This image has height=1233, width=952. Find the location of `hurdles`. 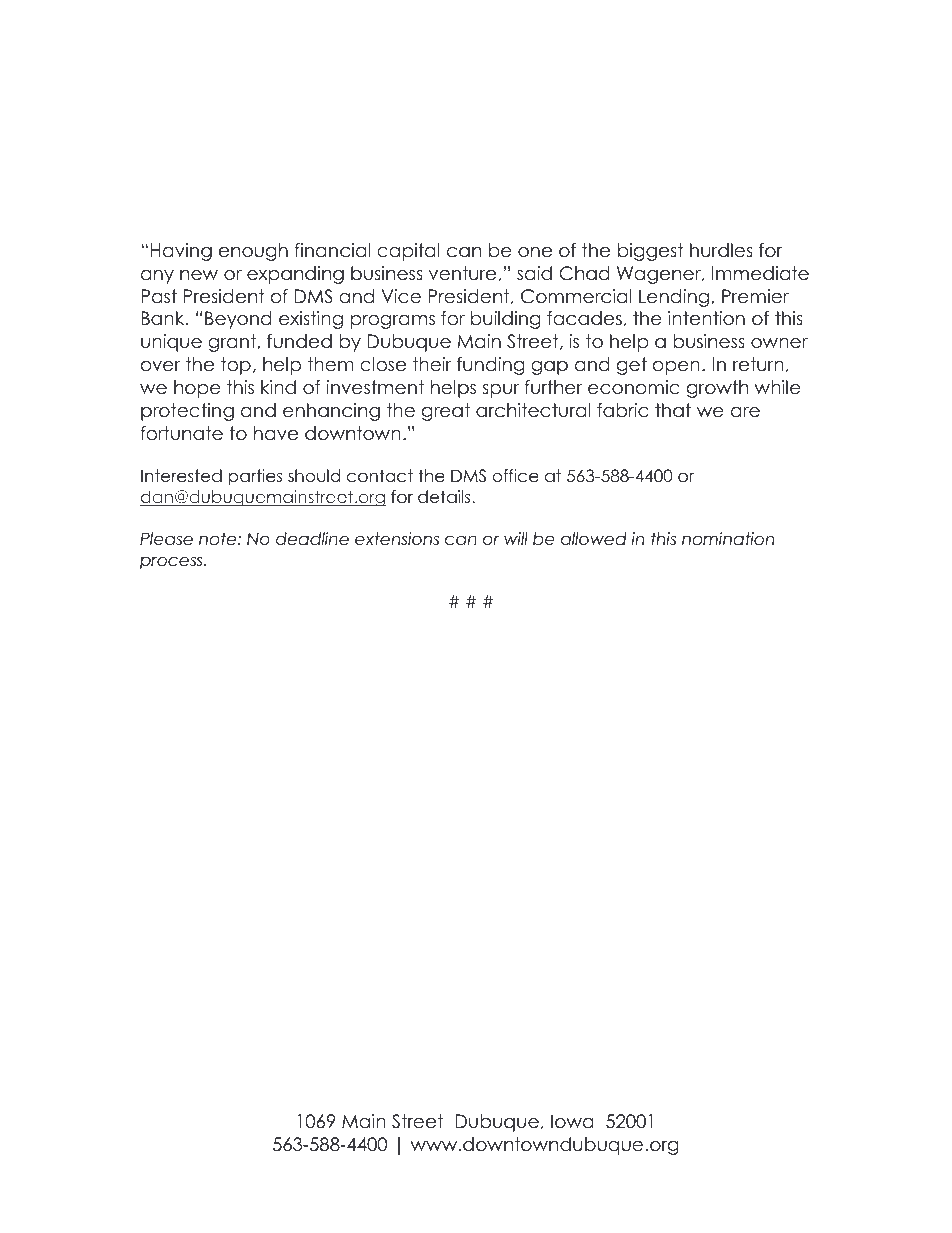

hurdles is located at coordinates (721, 250).
